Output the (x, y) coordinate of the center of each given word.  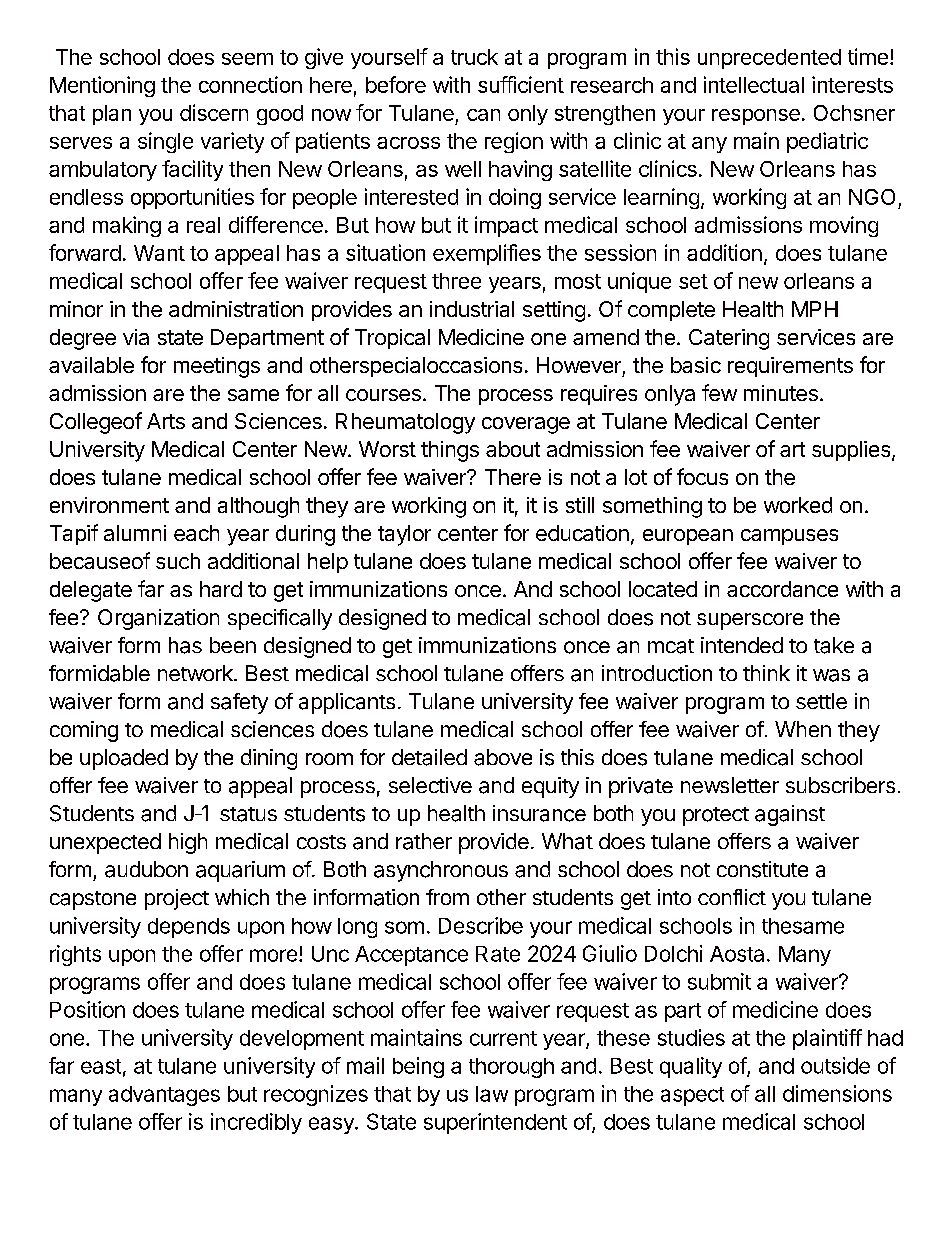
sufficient (521, 84)
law (492, 1094)
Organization (158, 619)
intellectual (754, 84)
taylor (404, 535)
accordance (782, 589)
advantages (164, 1096)
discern (214, 112)
